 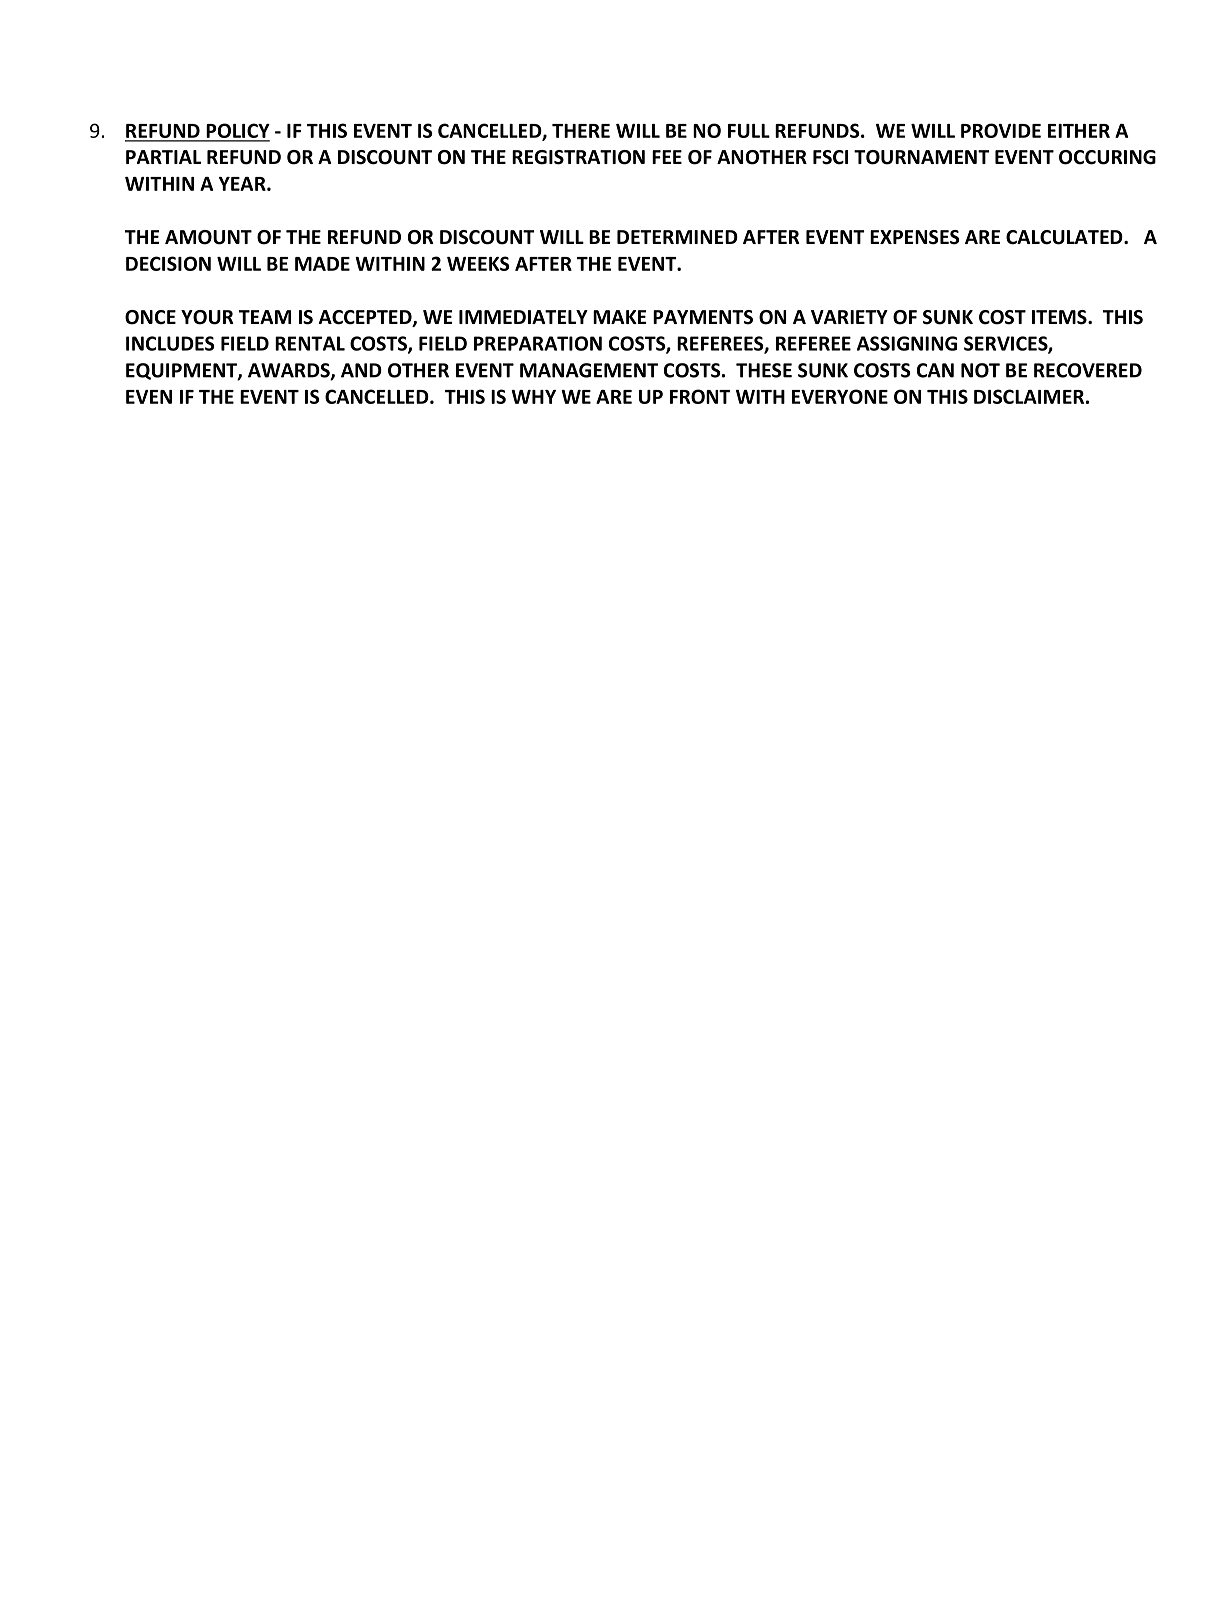 I want to click on PARTIAL, so click(x=163, y=157).
